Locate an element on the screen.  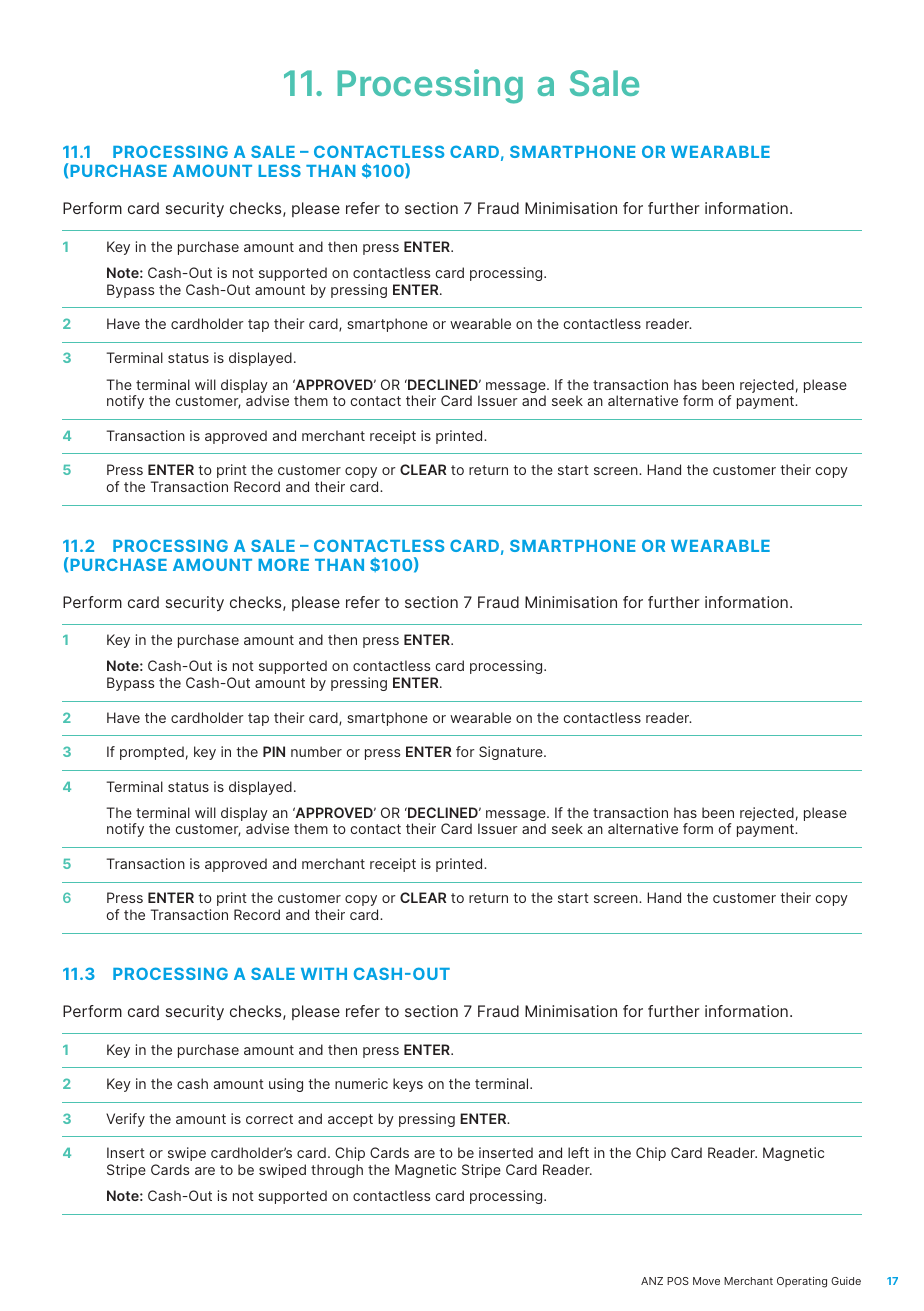
number is located at coordinates (316, 751).
